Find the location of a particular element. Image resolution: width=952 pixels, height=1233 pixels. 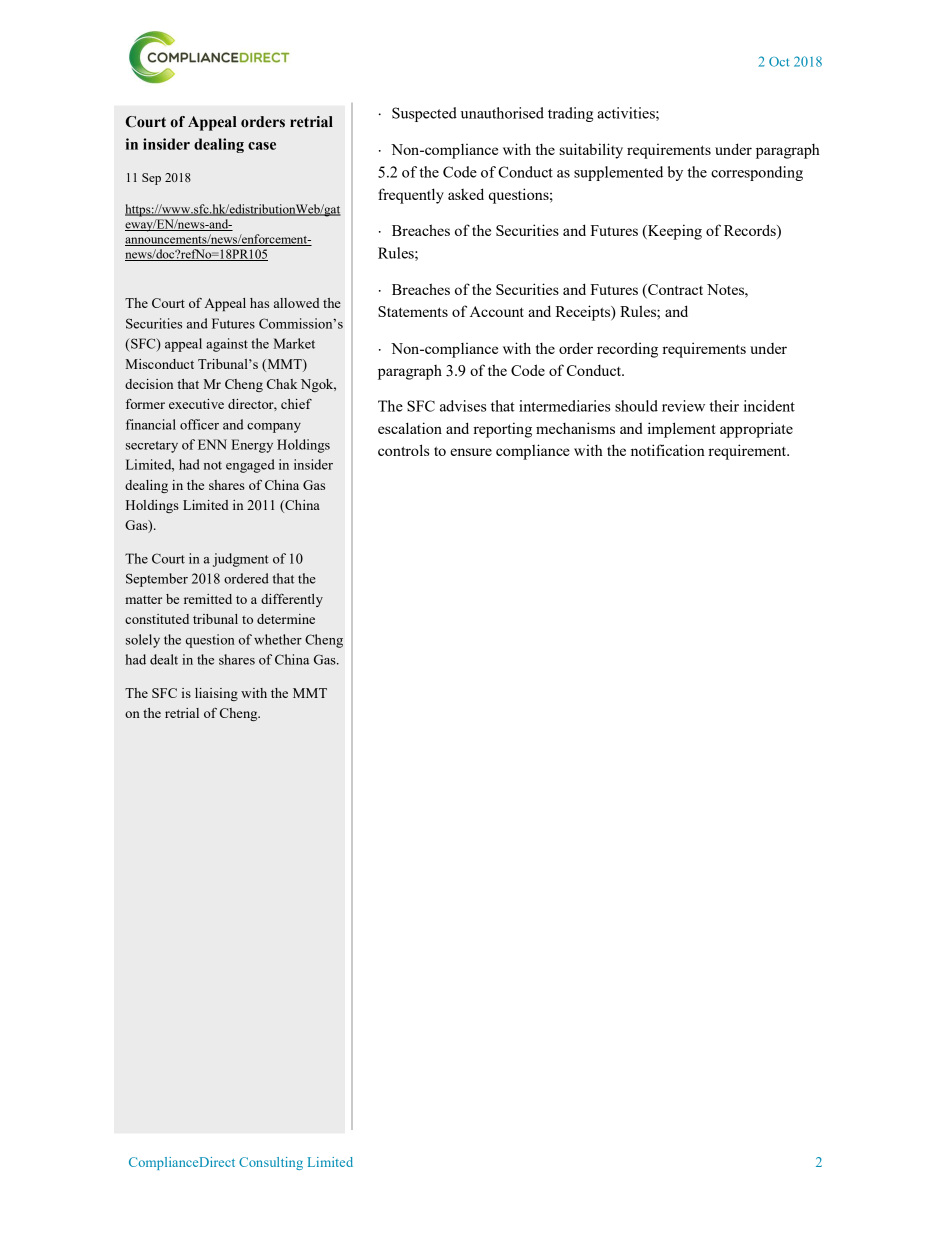

determine is located at coordinates (286, 619).
